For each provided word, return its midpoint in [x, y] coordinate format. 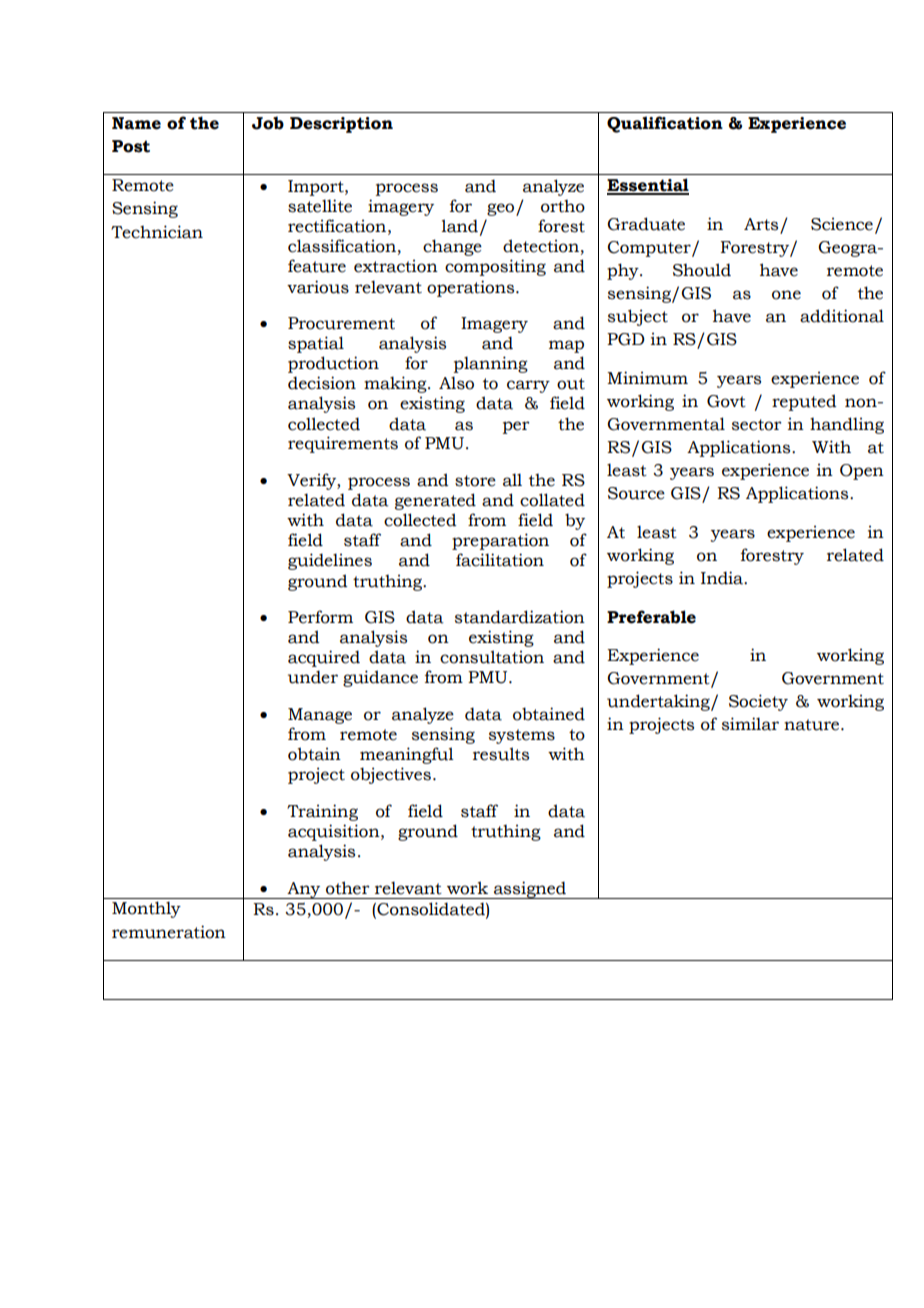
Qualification [665, 124]
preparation [500, 541]
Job [268, 123]
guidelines [330, 561]
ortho [563, 206]
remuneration [169, 932]
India [723, 578]
